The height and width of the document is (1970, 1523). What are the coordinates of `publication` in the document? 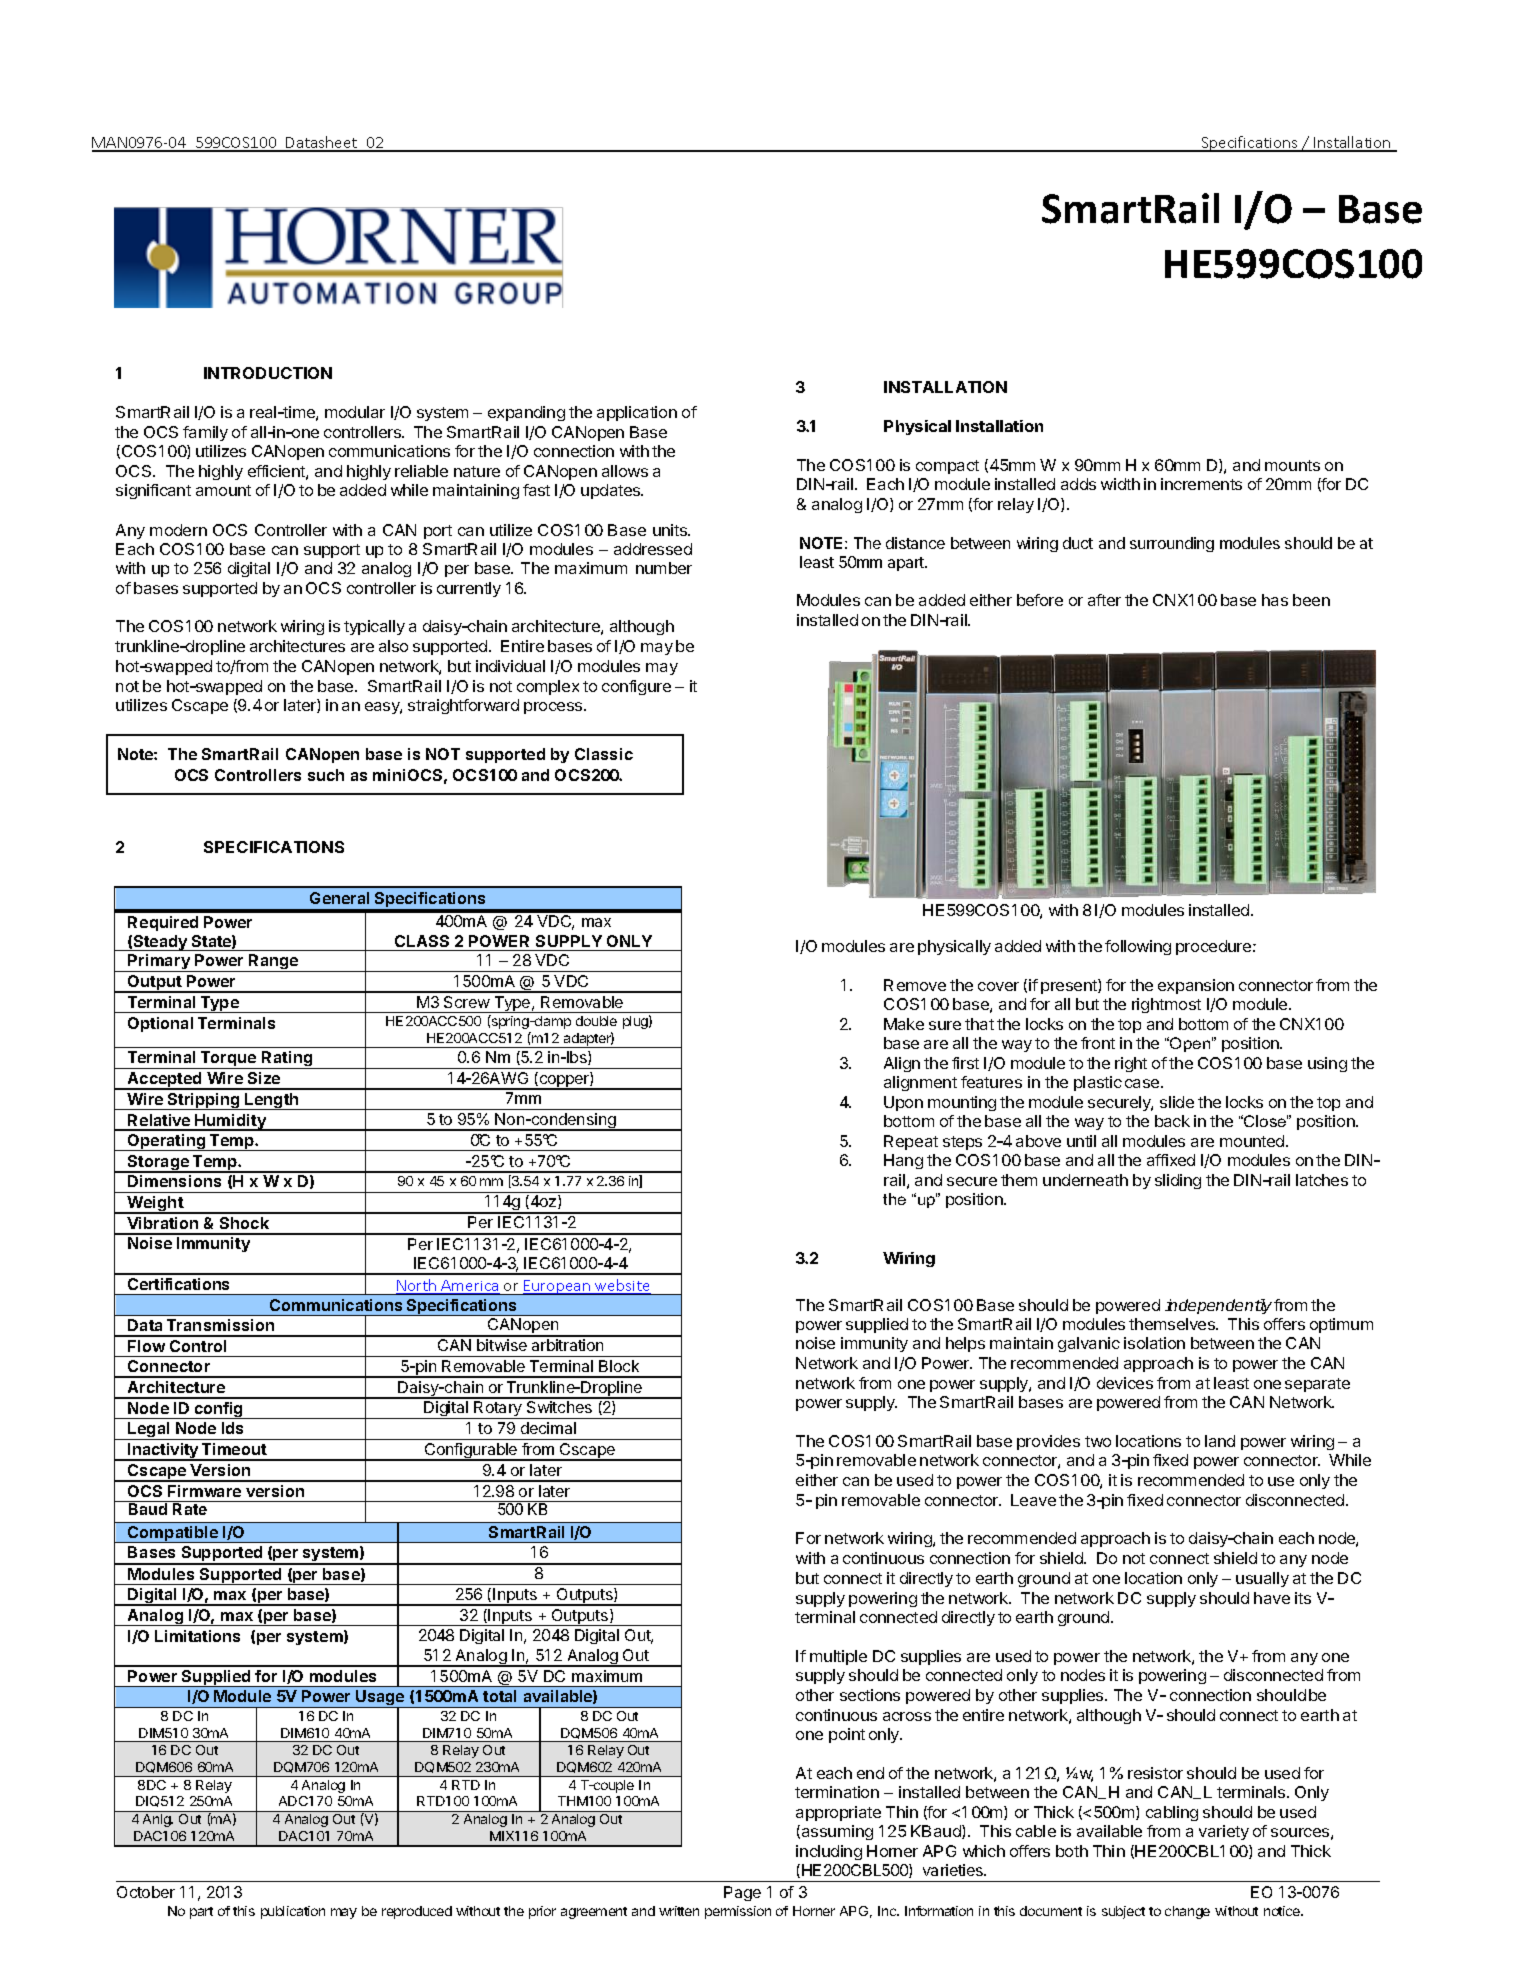 It's located at (293, 1912).
